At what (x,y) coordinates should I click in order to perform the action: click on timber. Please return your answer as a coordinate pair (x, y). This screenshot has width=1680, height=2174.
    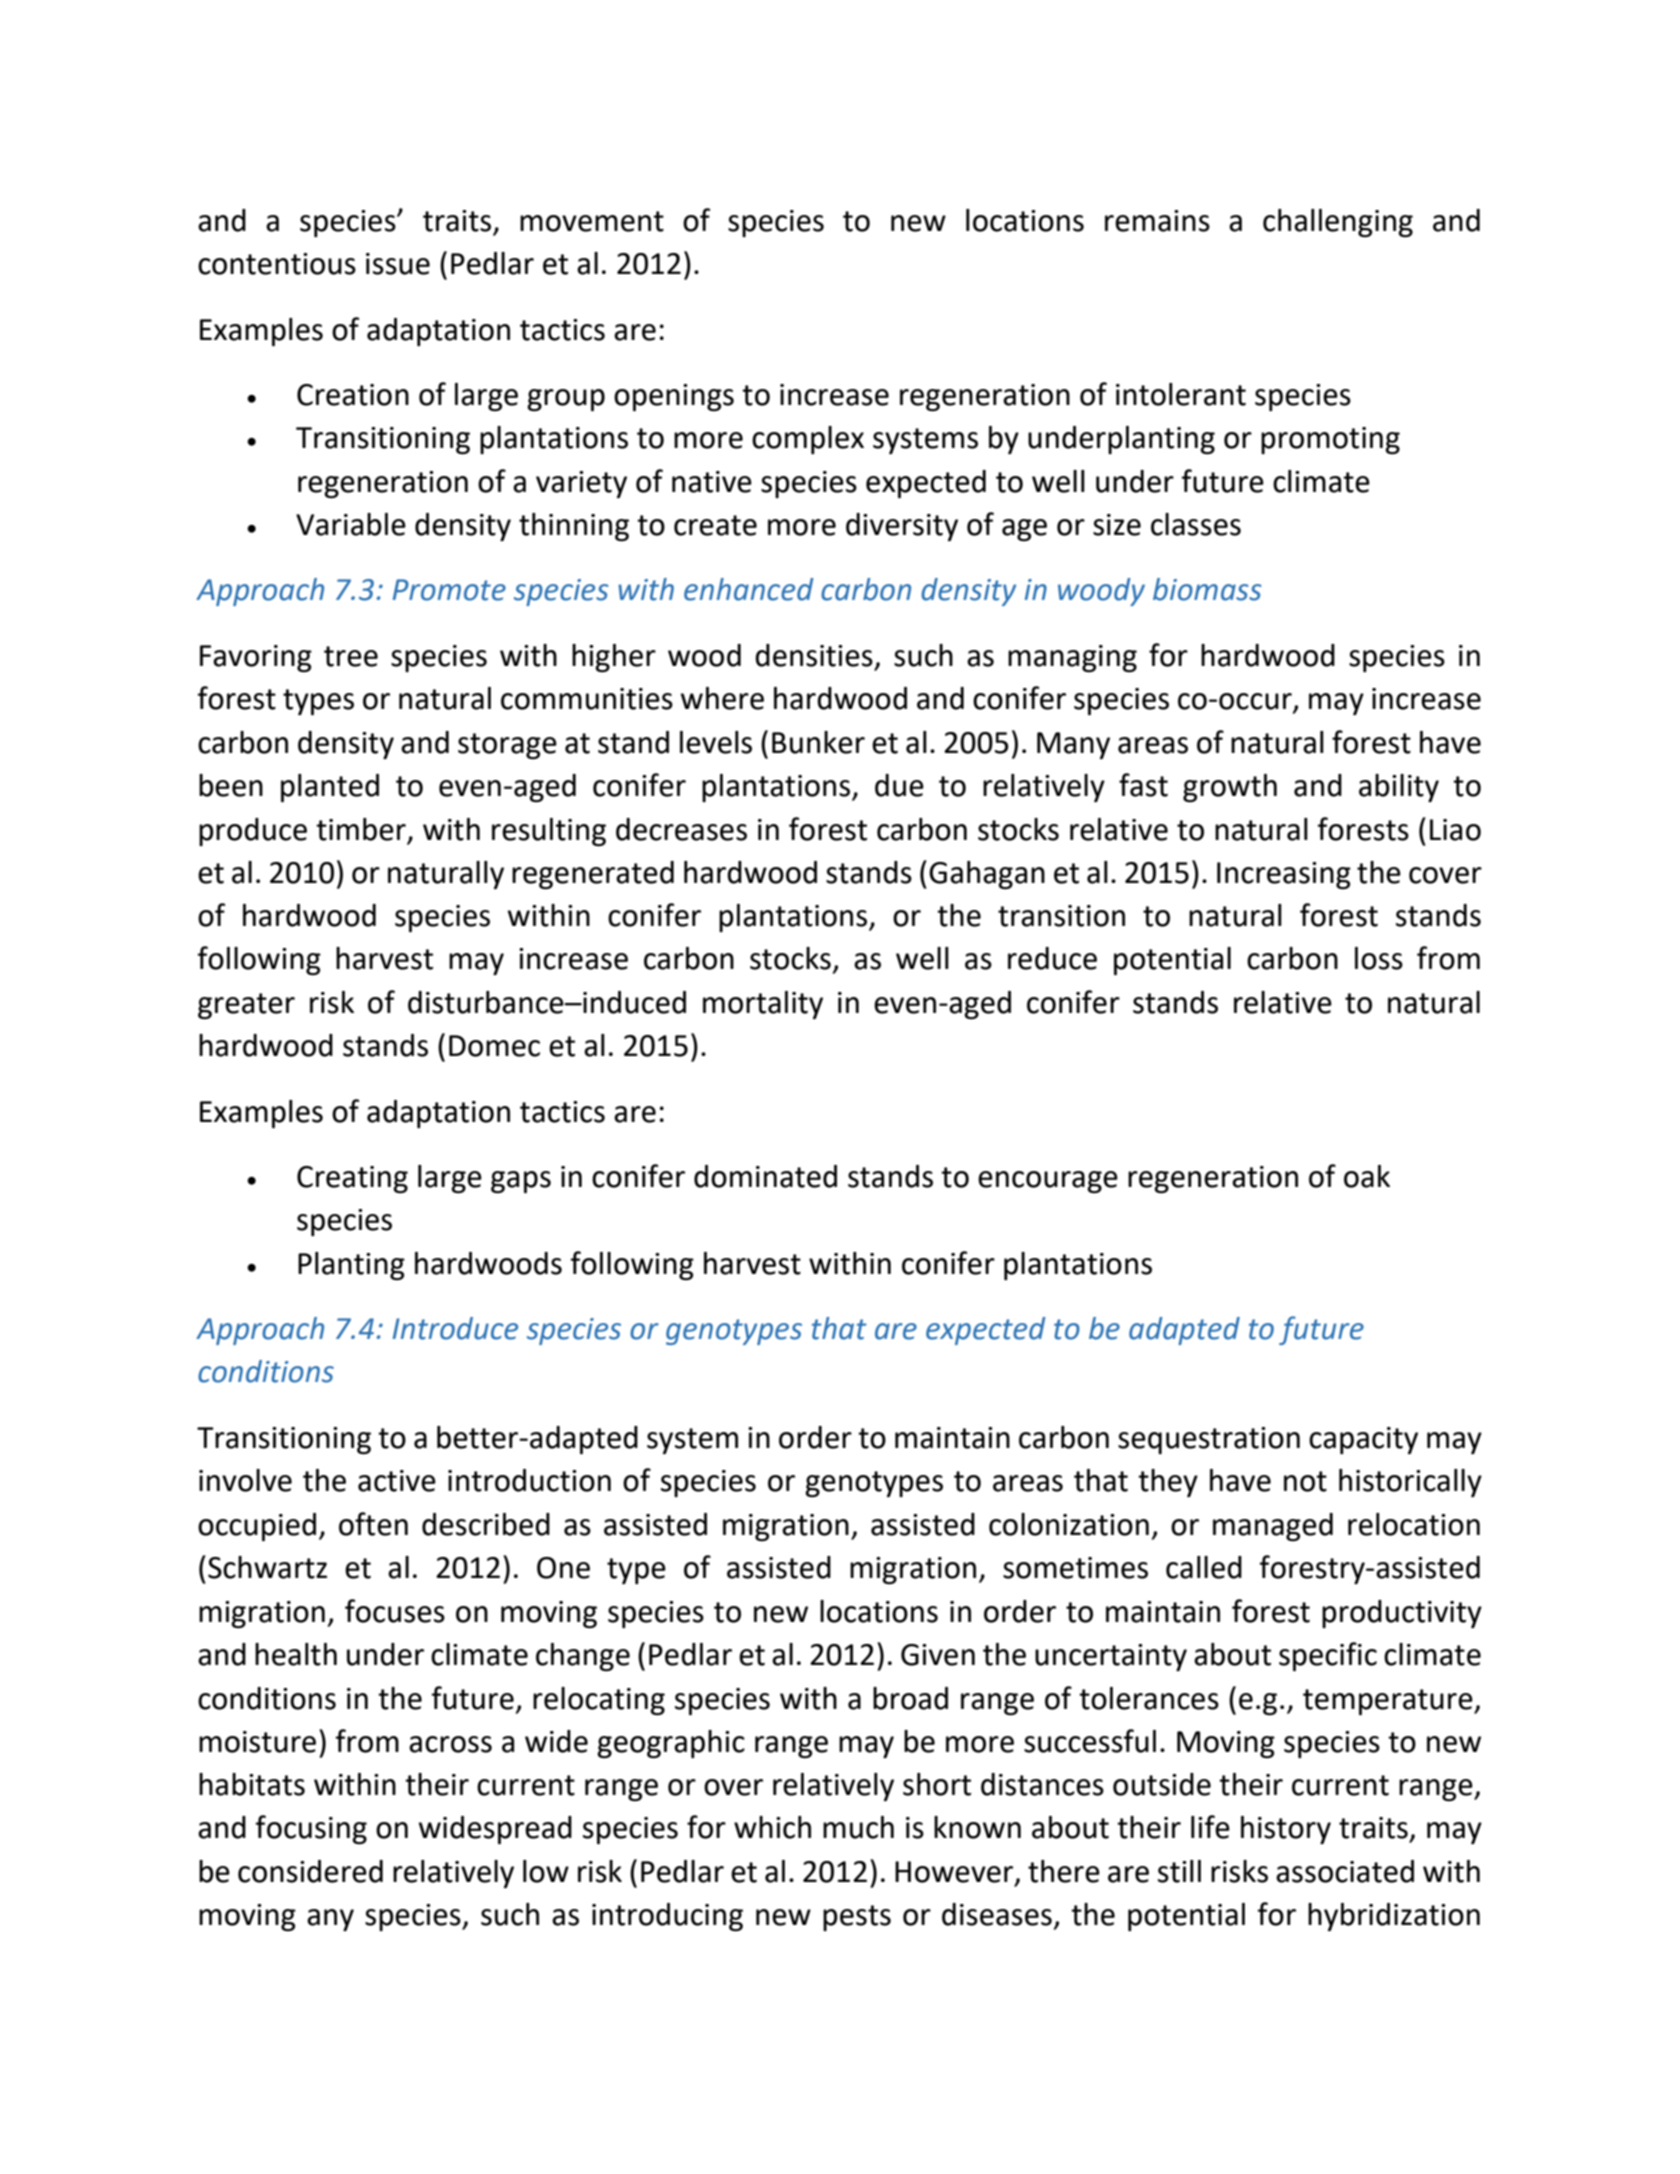
    Looking at the image, I should click on (361, 829).
